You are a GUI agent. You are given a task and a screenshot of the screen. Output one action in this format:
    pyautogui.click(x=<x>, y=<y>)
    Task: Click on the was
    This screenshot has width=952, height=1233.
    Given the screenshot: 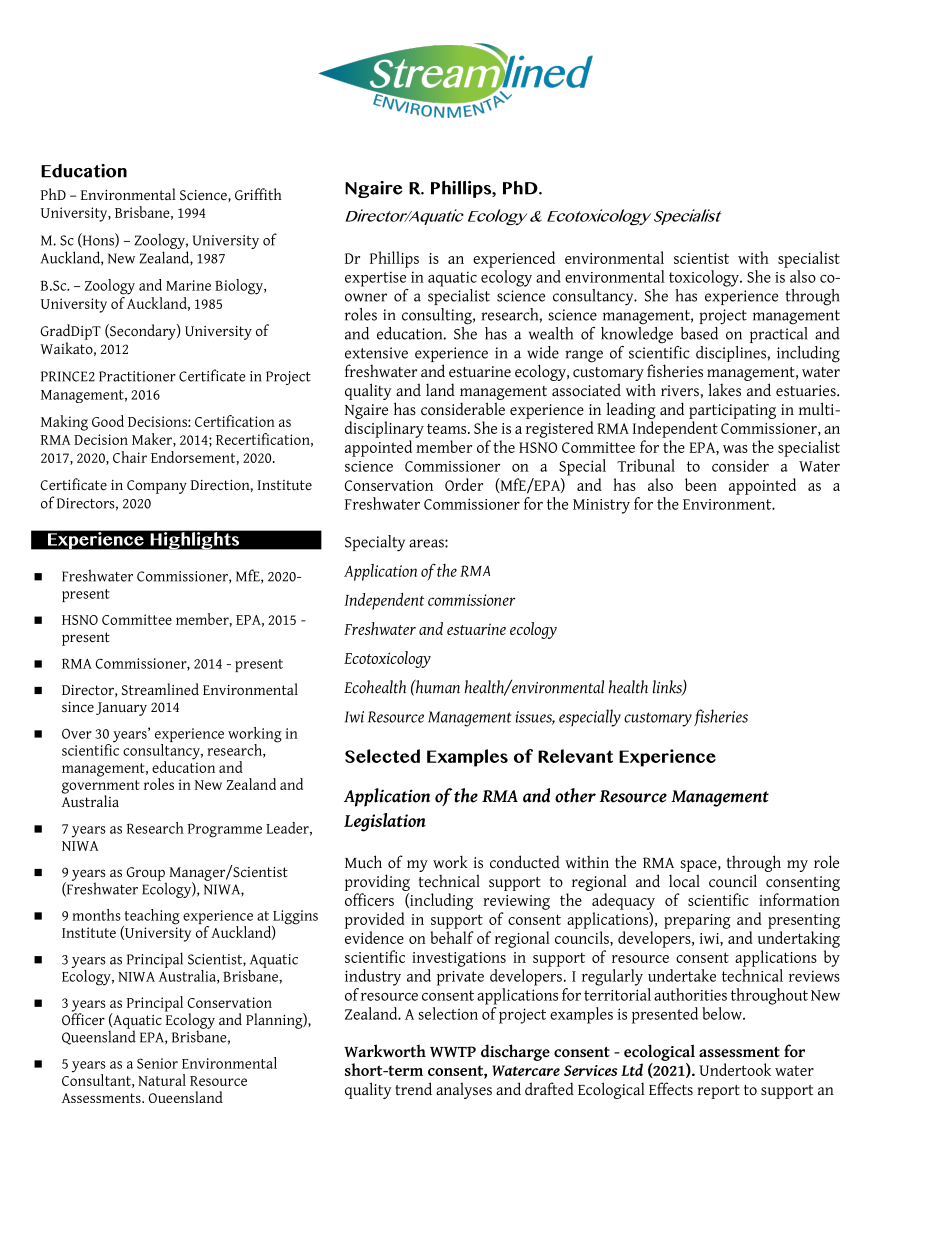 What is the action you would take?
    pyautogui.click(x=735, y=449)
